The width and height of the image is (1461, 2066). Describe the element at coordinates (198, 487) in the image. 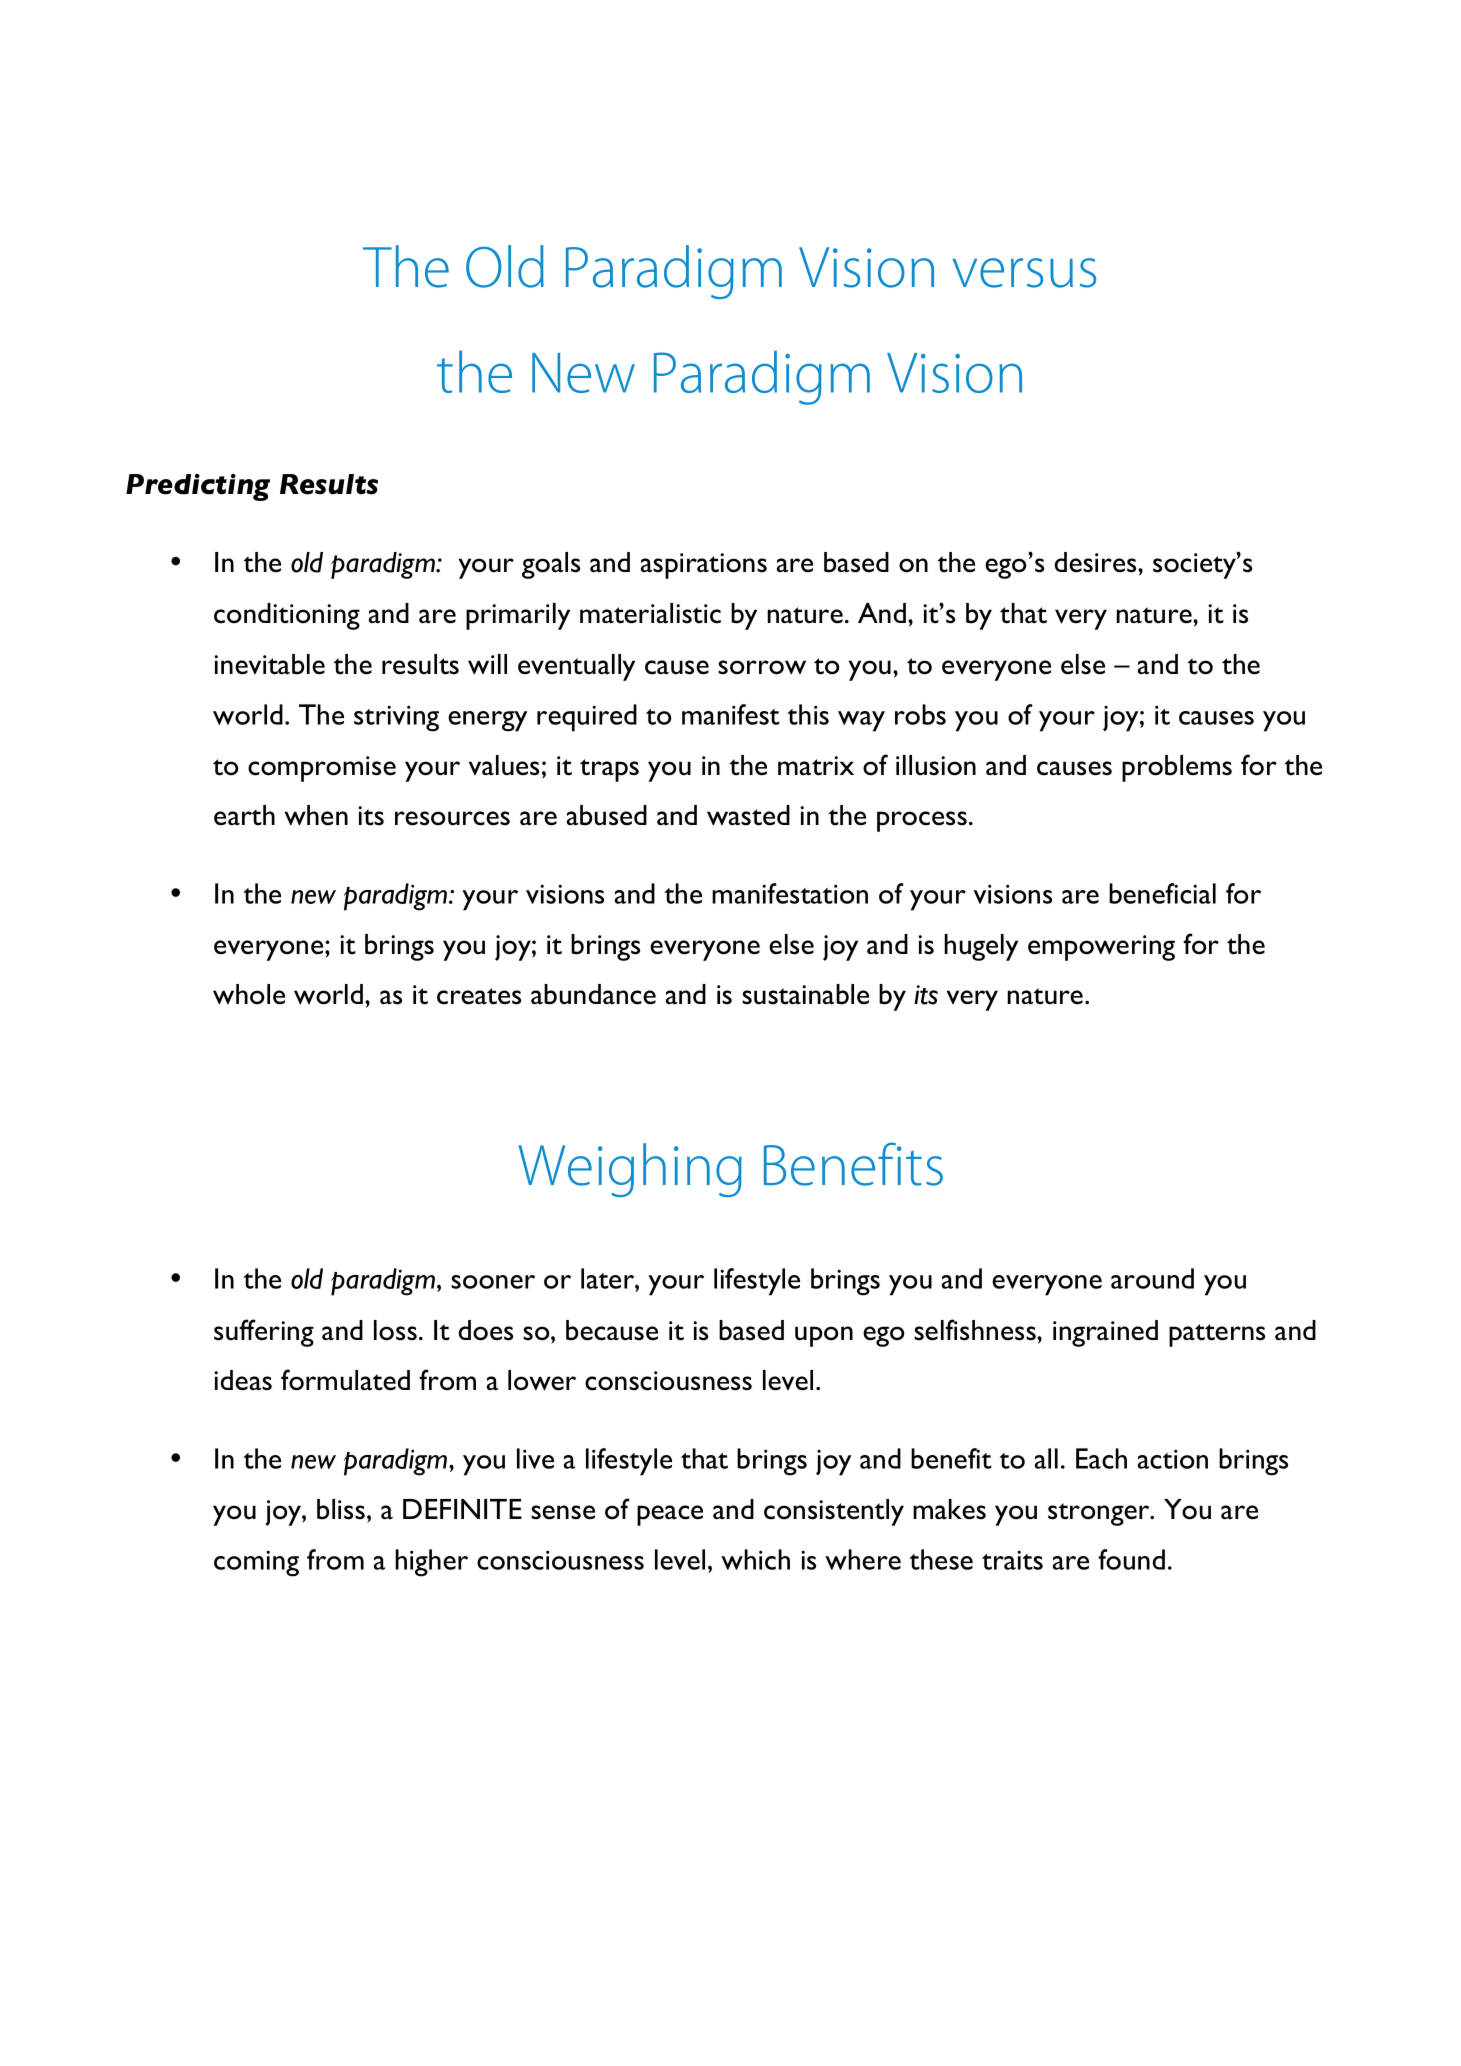

I see `Predicting` at that location.
